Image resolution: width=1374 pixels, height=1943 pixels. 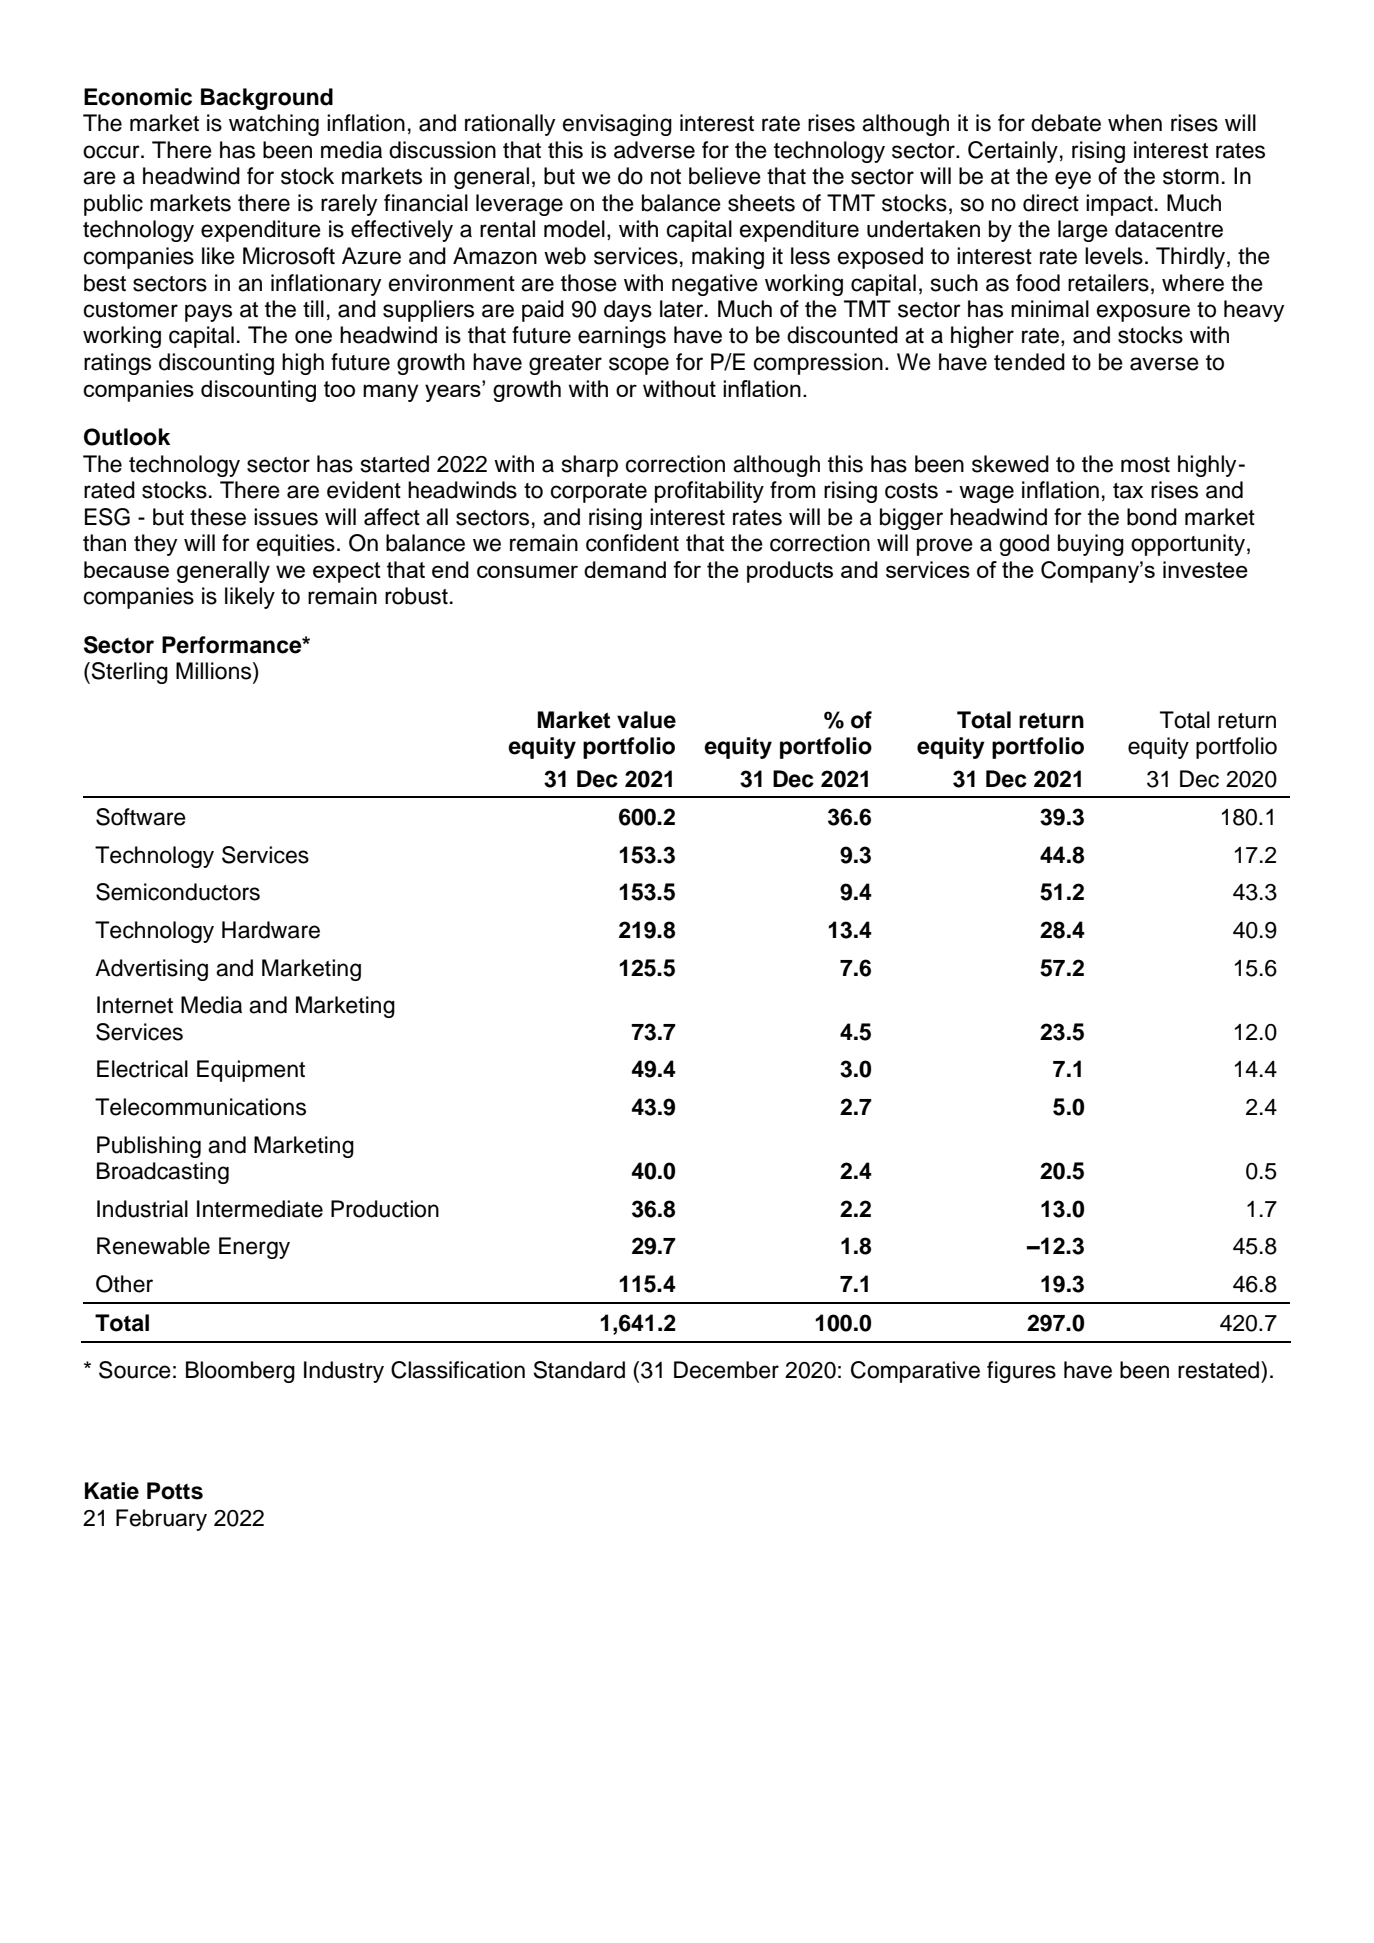 I want to click on when, so click(x=1135, y=123).
